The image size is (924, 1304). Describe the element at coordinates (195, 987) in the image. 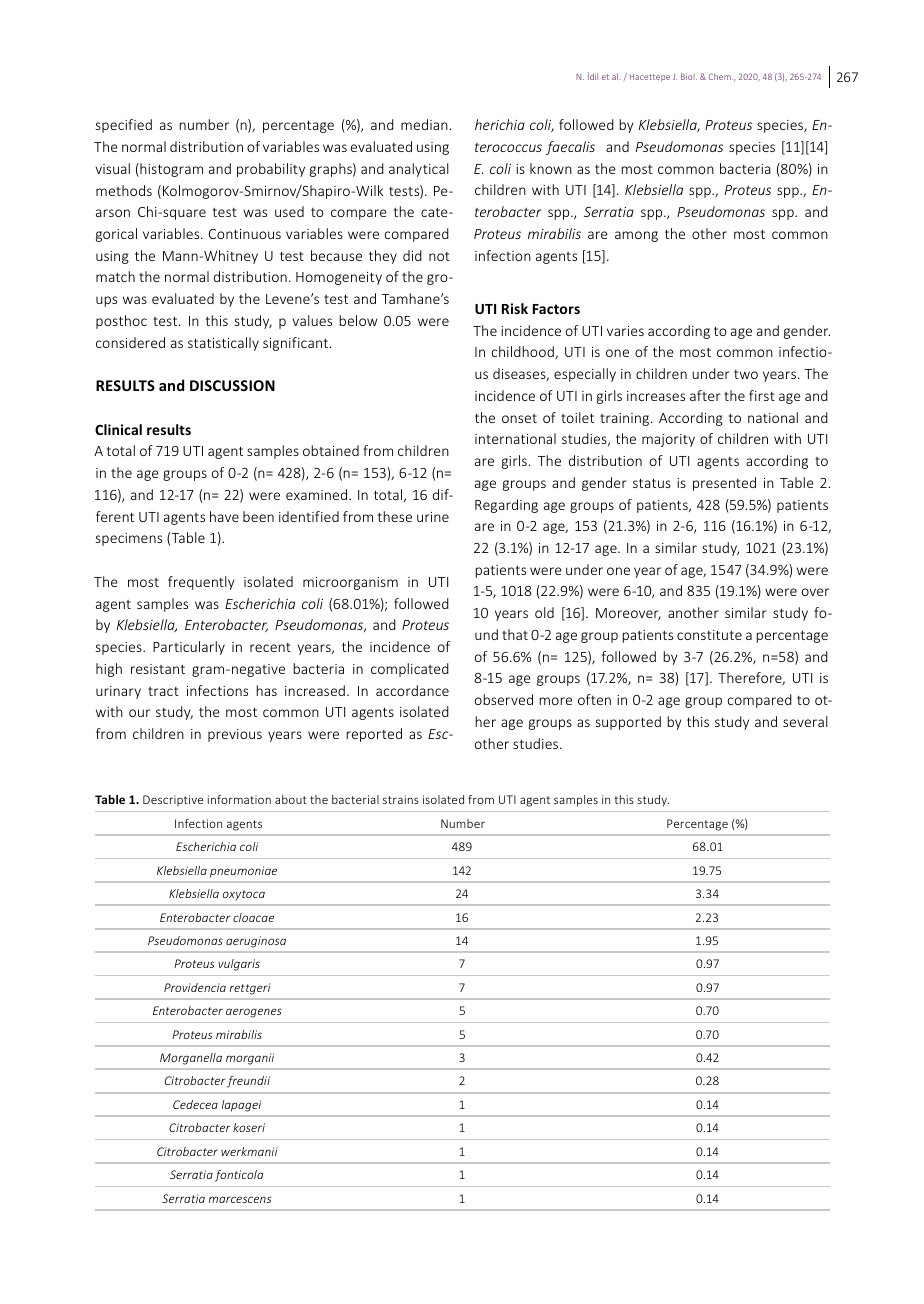

I see `Providencia` at that location.
